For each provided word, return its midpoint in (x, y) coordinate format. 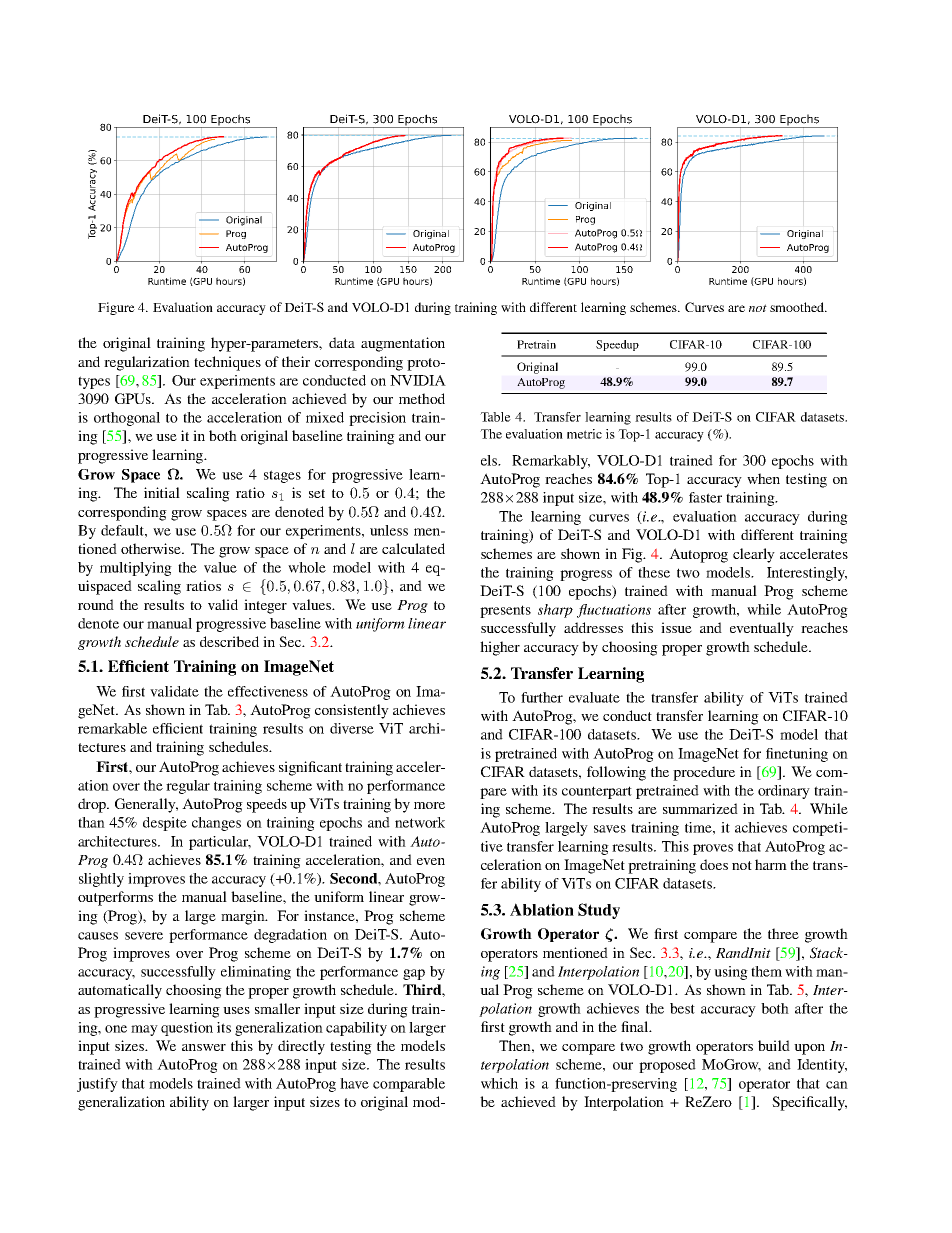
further (542, 697)
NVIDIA (418, 380)
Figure (116, 308)
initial (162, 492)
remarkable (112, 728)
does (714, 864)
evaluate (594, 697)
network (420, 822)
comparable (409, 1085)
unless (389, 530)
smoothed (798, 307)
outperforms (115, 898)
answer (204, 1047)
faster (705, 497)
